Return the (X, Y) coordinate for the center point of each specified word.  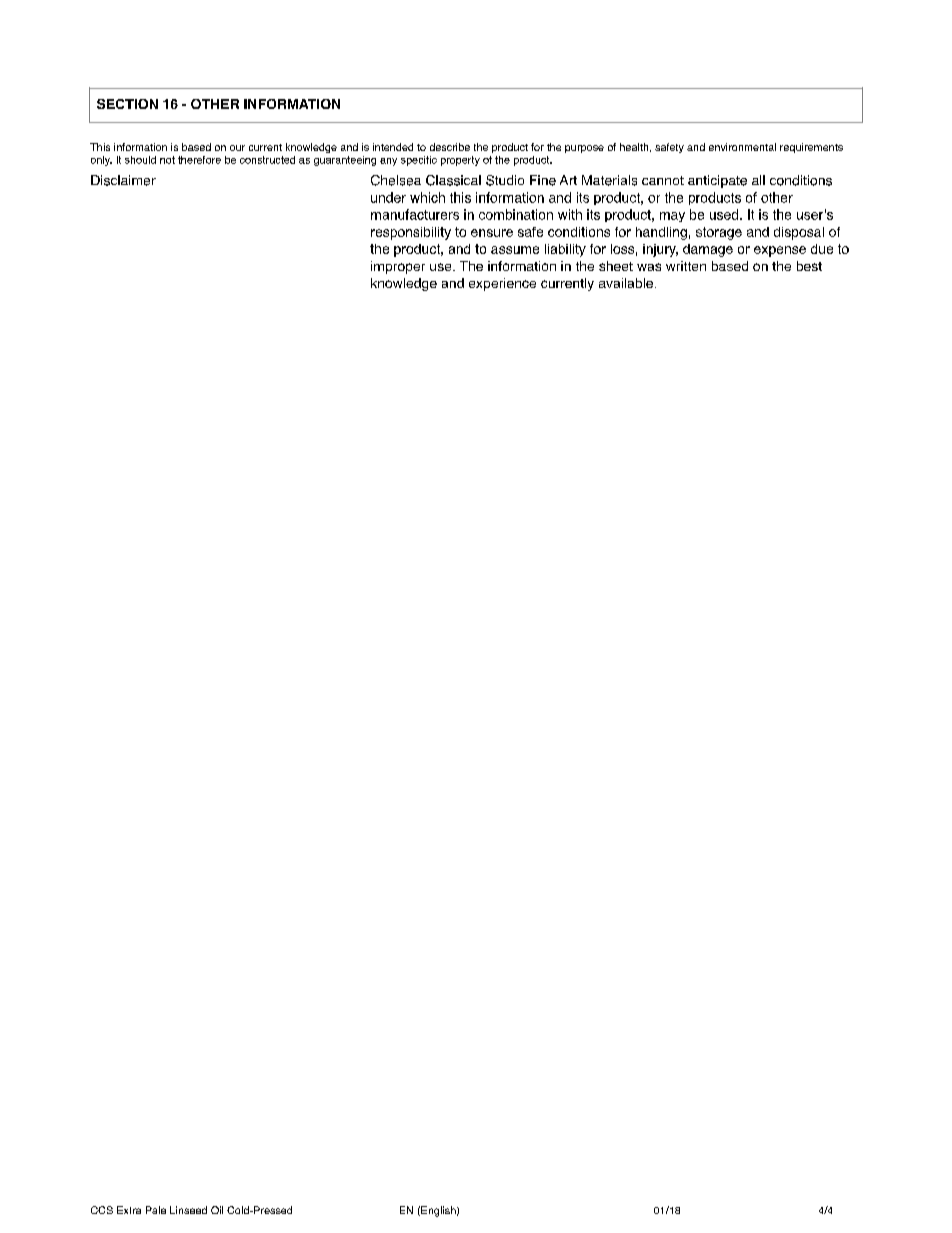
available (626, 283)
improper (398, 267)
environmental (742, 147)
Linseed (188, 1210)
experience (502, 284)
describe (450, 147)
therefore (199, 160)
